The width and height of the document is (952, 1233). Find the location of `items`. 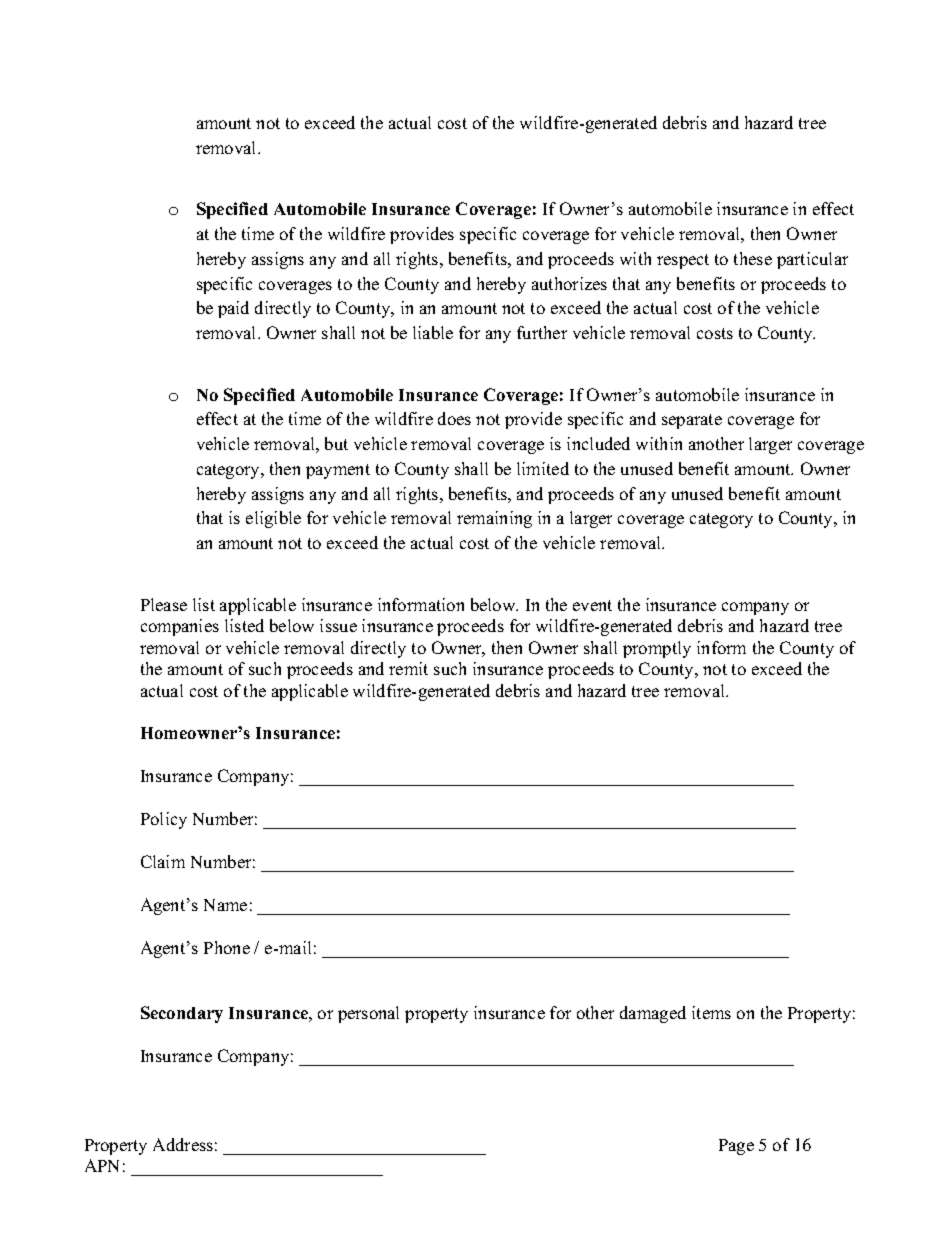

items is located at coordinates (711, 1012).
